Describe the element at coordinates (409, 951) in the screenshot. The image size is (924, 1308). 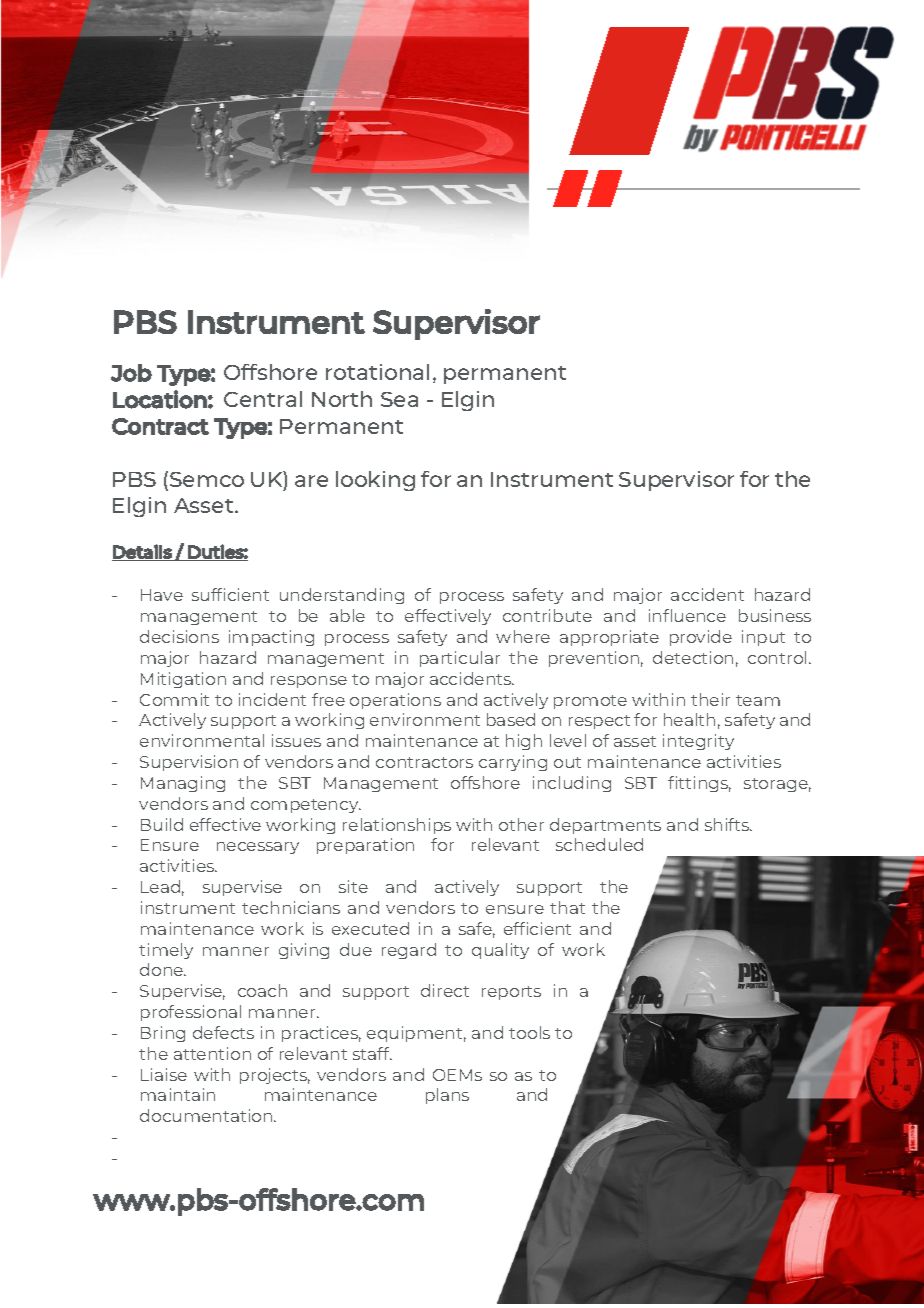
I see `regard` at that location.
